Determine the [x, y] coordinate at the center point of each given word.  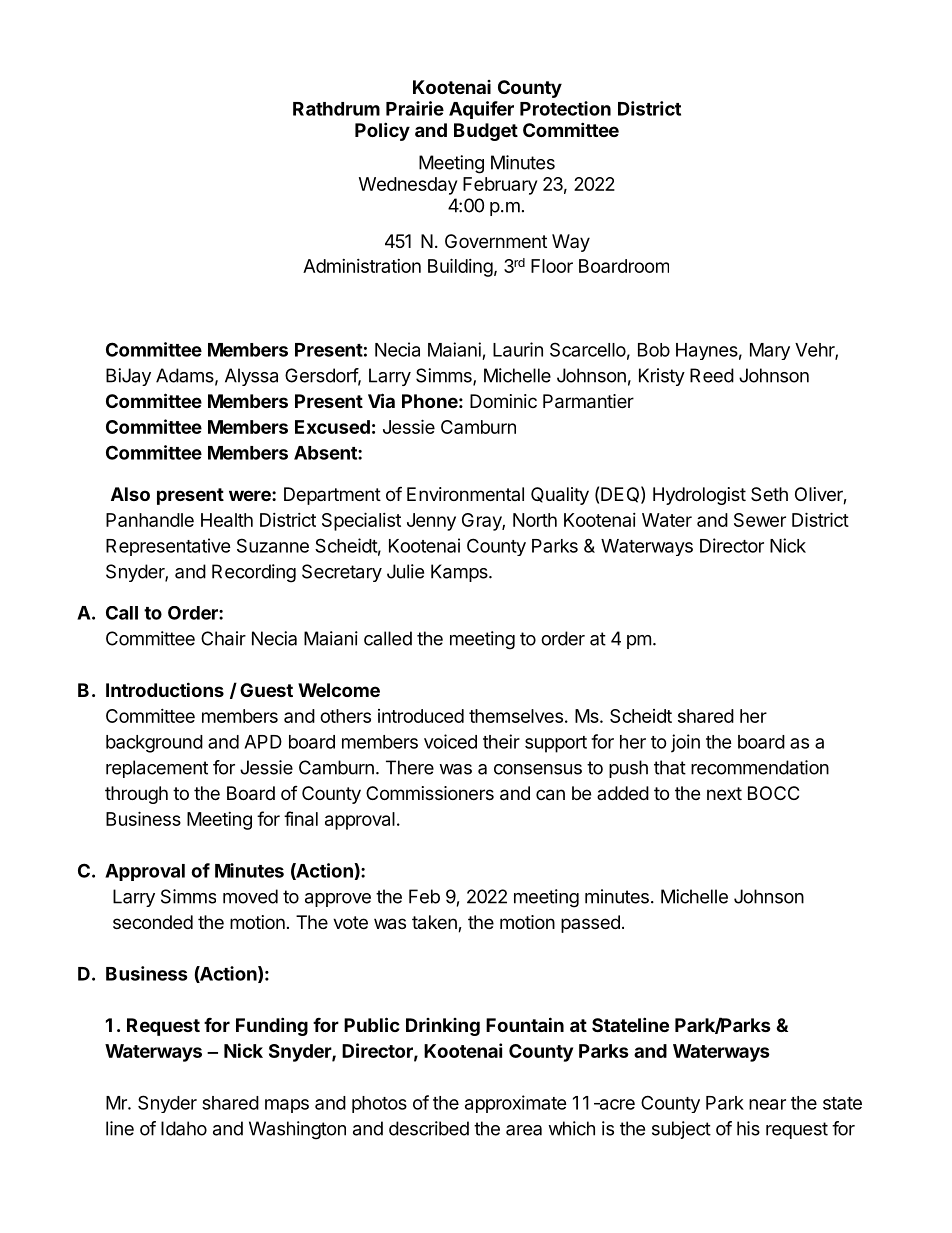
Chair [223, 638]
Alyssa [251, 377]
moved [250, 896]
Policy [382, 131]
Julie [405, 571]
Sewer [760, 520]
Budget [486, 132]
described [429, 1128]
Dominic [503, 401]
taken [435, 923]
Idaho [184, 1128]
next [724, 793]
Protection [565, 108]
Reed [712, 375]
